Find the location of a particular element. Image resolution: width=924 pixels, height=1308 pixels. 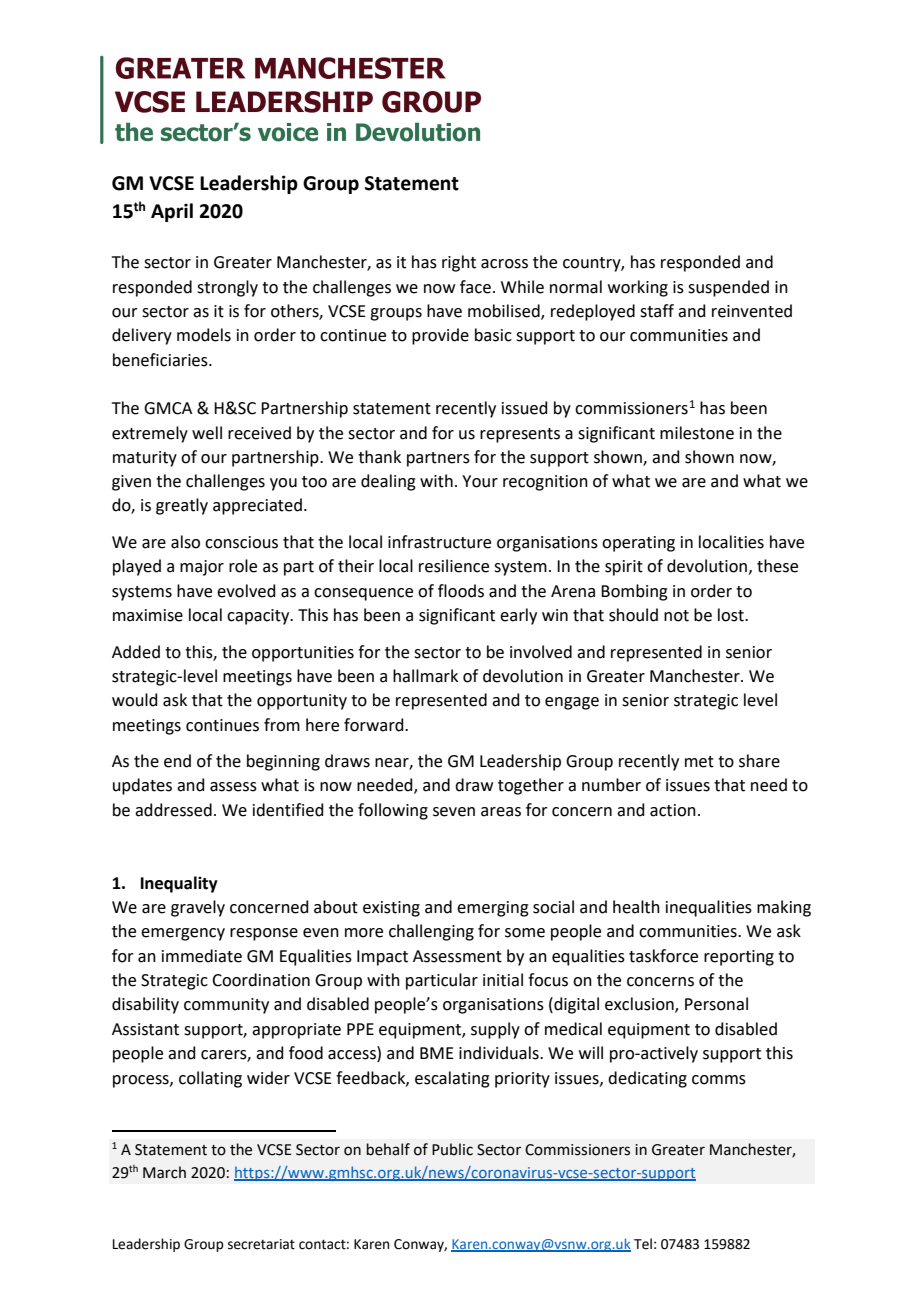

Public is located at coordinates (452, 1149).
